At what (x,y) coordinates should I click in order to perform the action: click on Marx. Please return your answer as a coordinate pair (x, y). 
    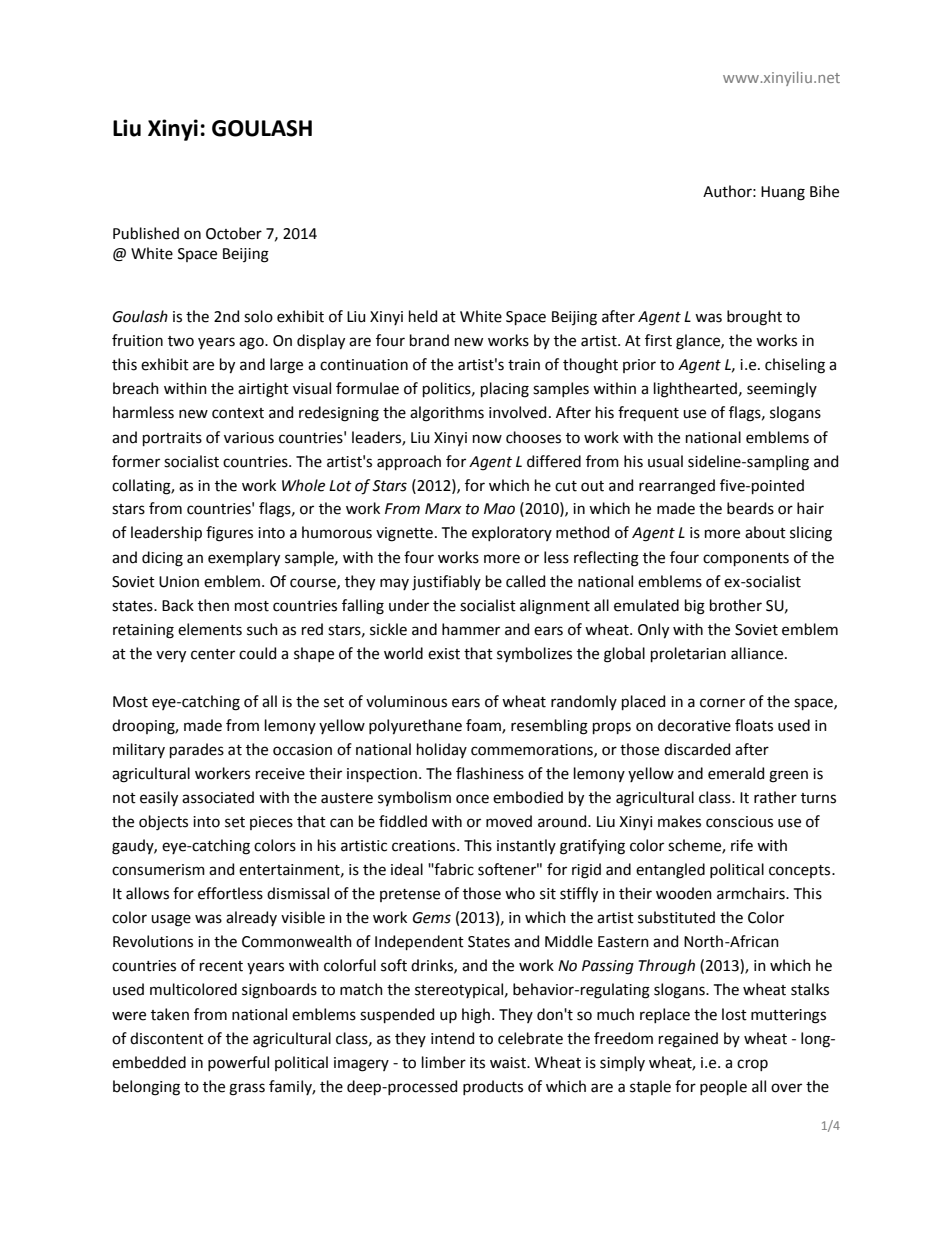
    Looking at the image, I should click on (443, 509).
